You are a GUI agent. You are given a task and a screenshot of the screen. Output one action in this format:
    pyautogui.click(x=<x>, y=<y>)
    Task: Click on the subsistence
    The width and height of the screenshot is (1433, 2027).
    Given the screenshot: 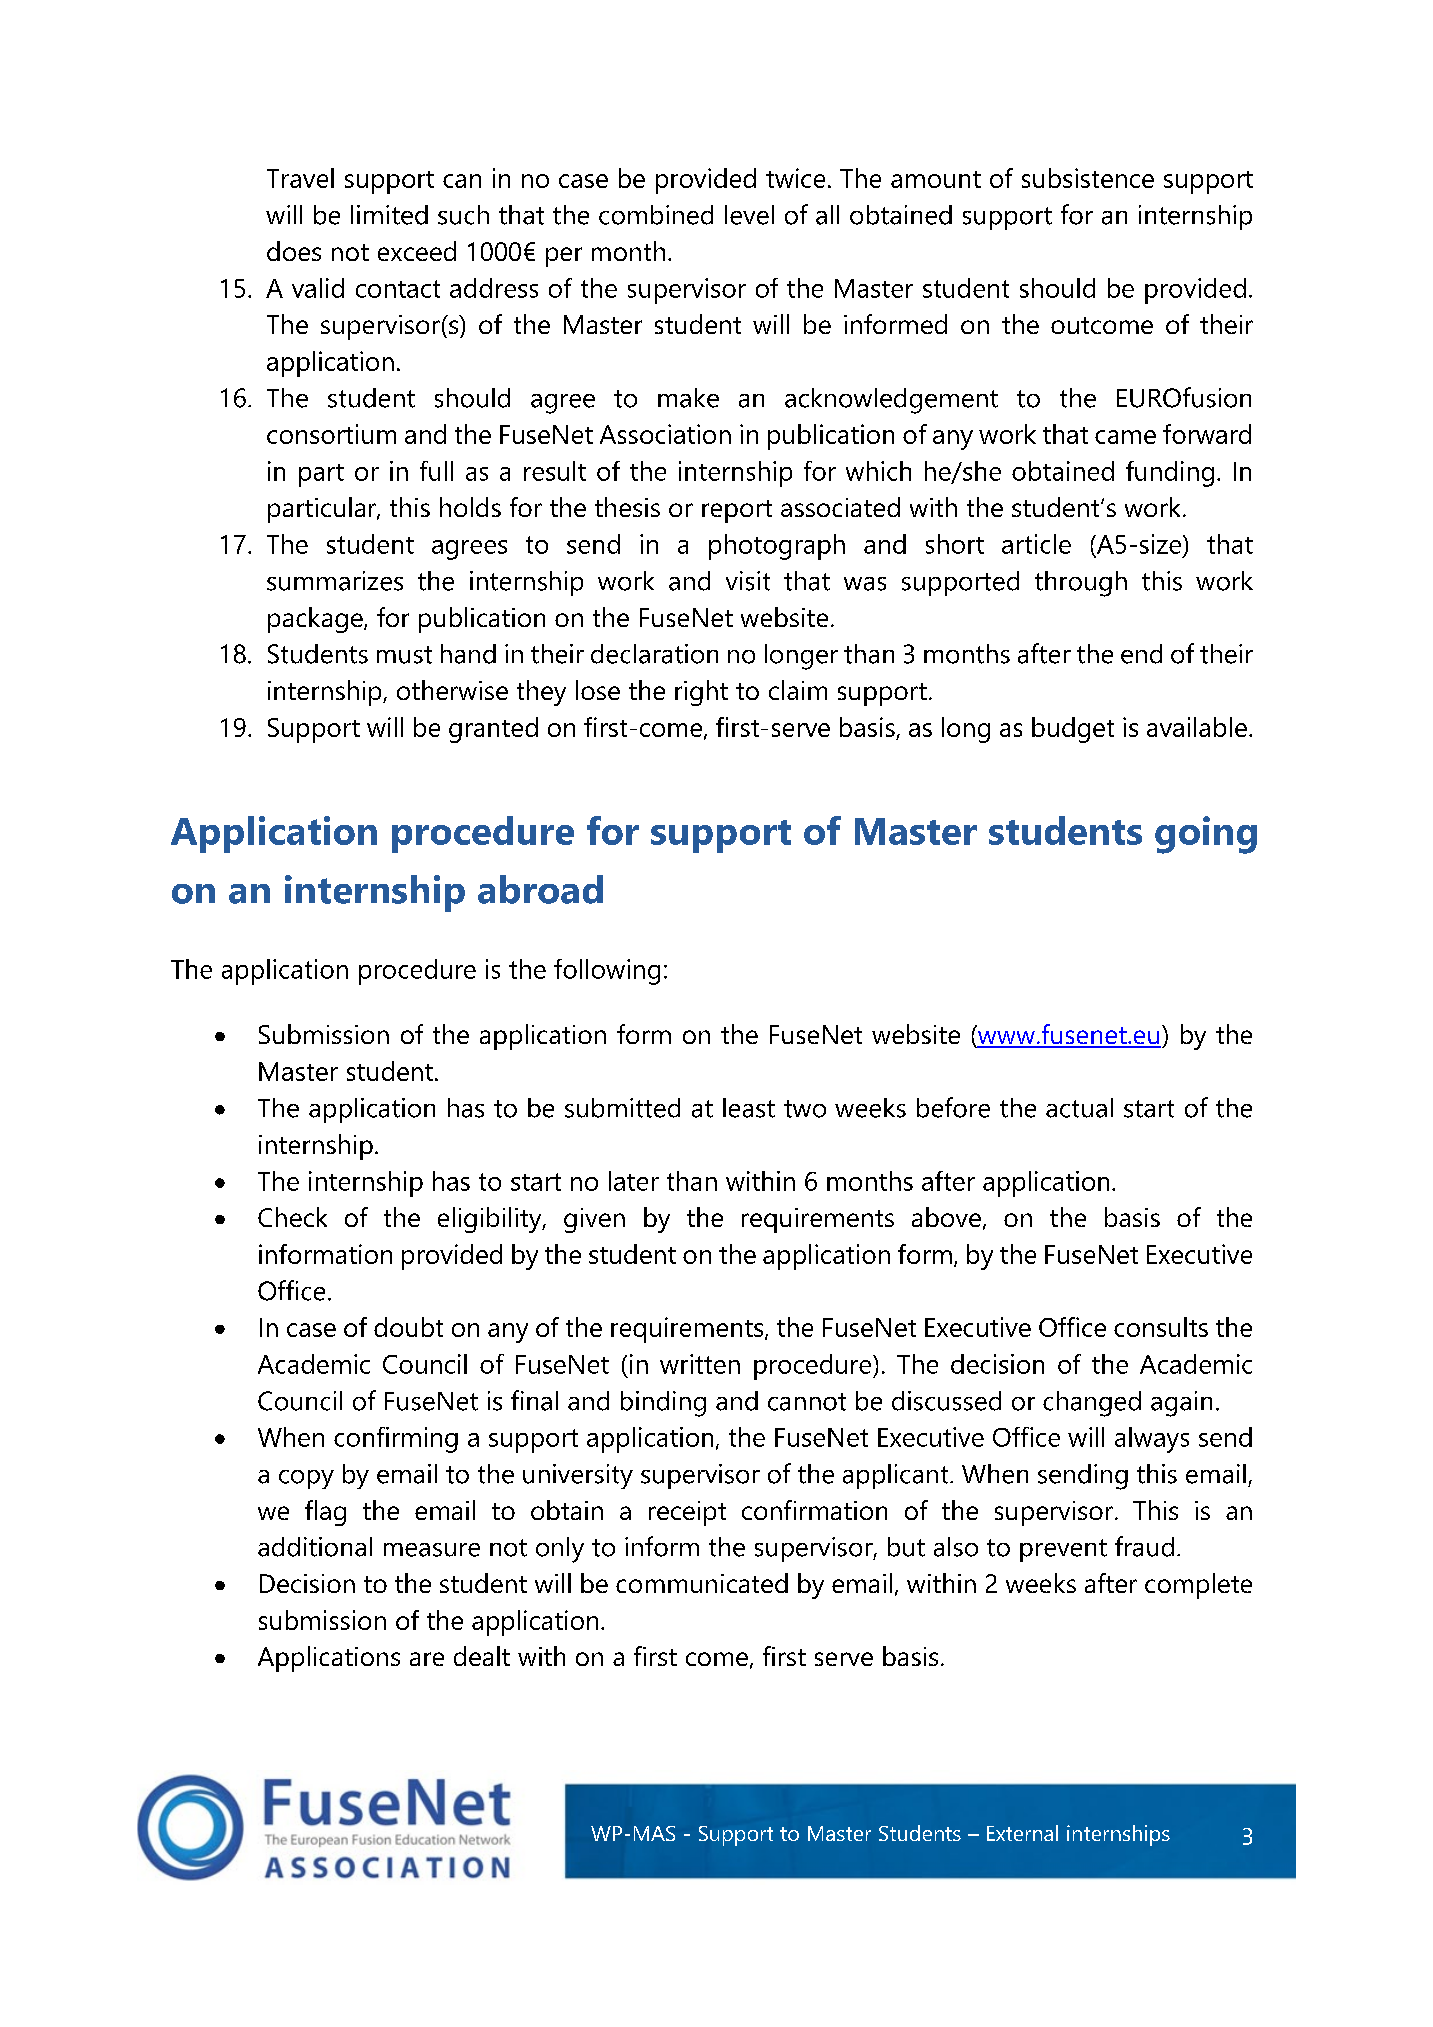 What is the action you would take?
    pyautogui.click(x=1088, y=178)
